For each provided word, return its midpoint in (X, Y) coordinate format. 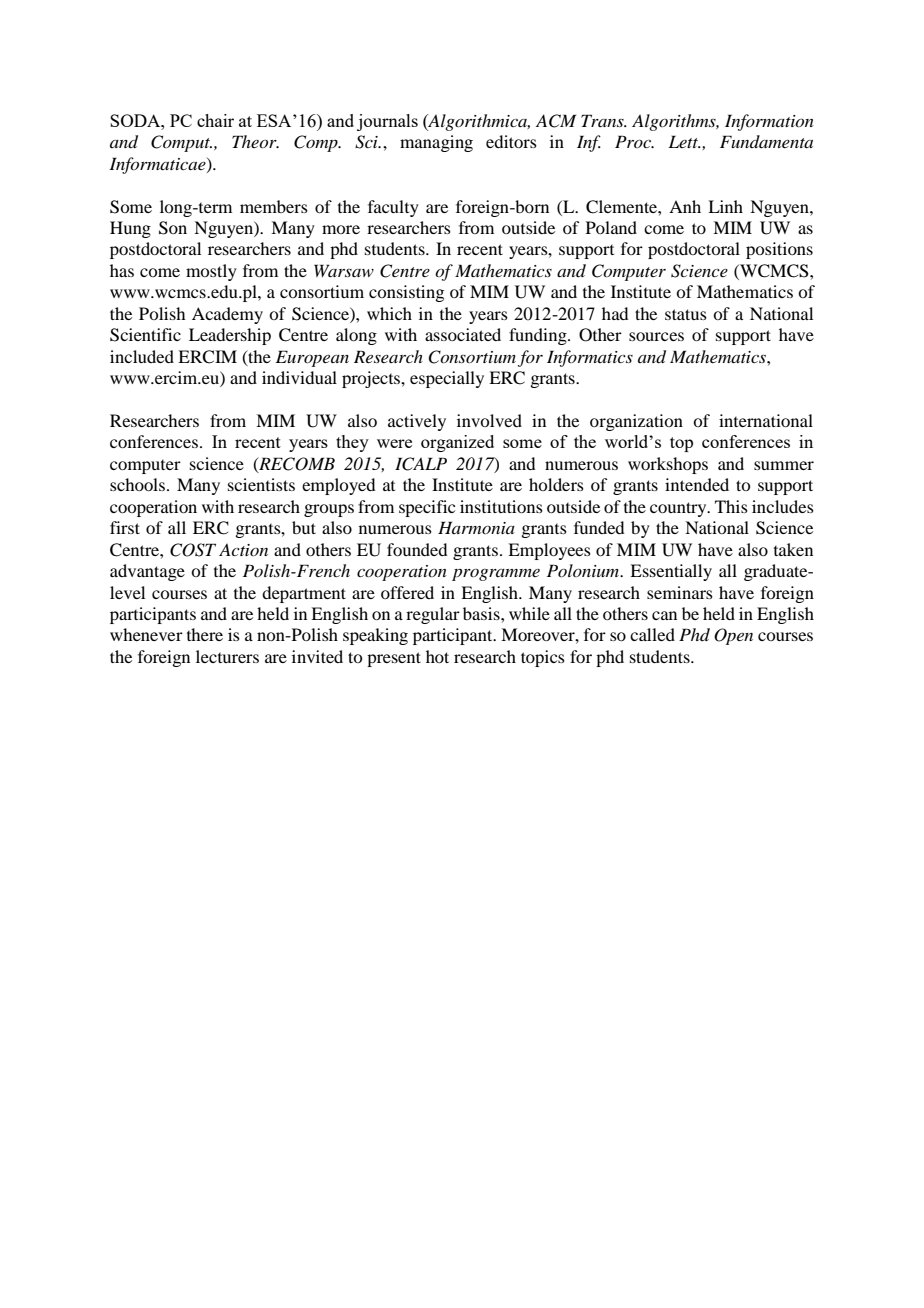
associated (463, 334)
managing (436, 143)
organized (457, 443)
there (205, 634)
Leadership (230, 336)
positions (779, 250)
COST (193, 550)
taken (793, 549)
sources (656, 336)
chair (215, 120)
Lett (684, 141)
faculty (393, 208)
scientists (261, 484)
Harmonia (476, 527)
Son (173, 228)
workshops (668, 465)
